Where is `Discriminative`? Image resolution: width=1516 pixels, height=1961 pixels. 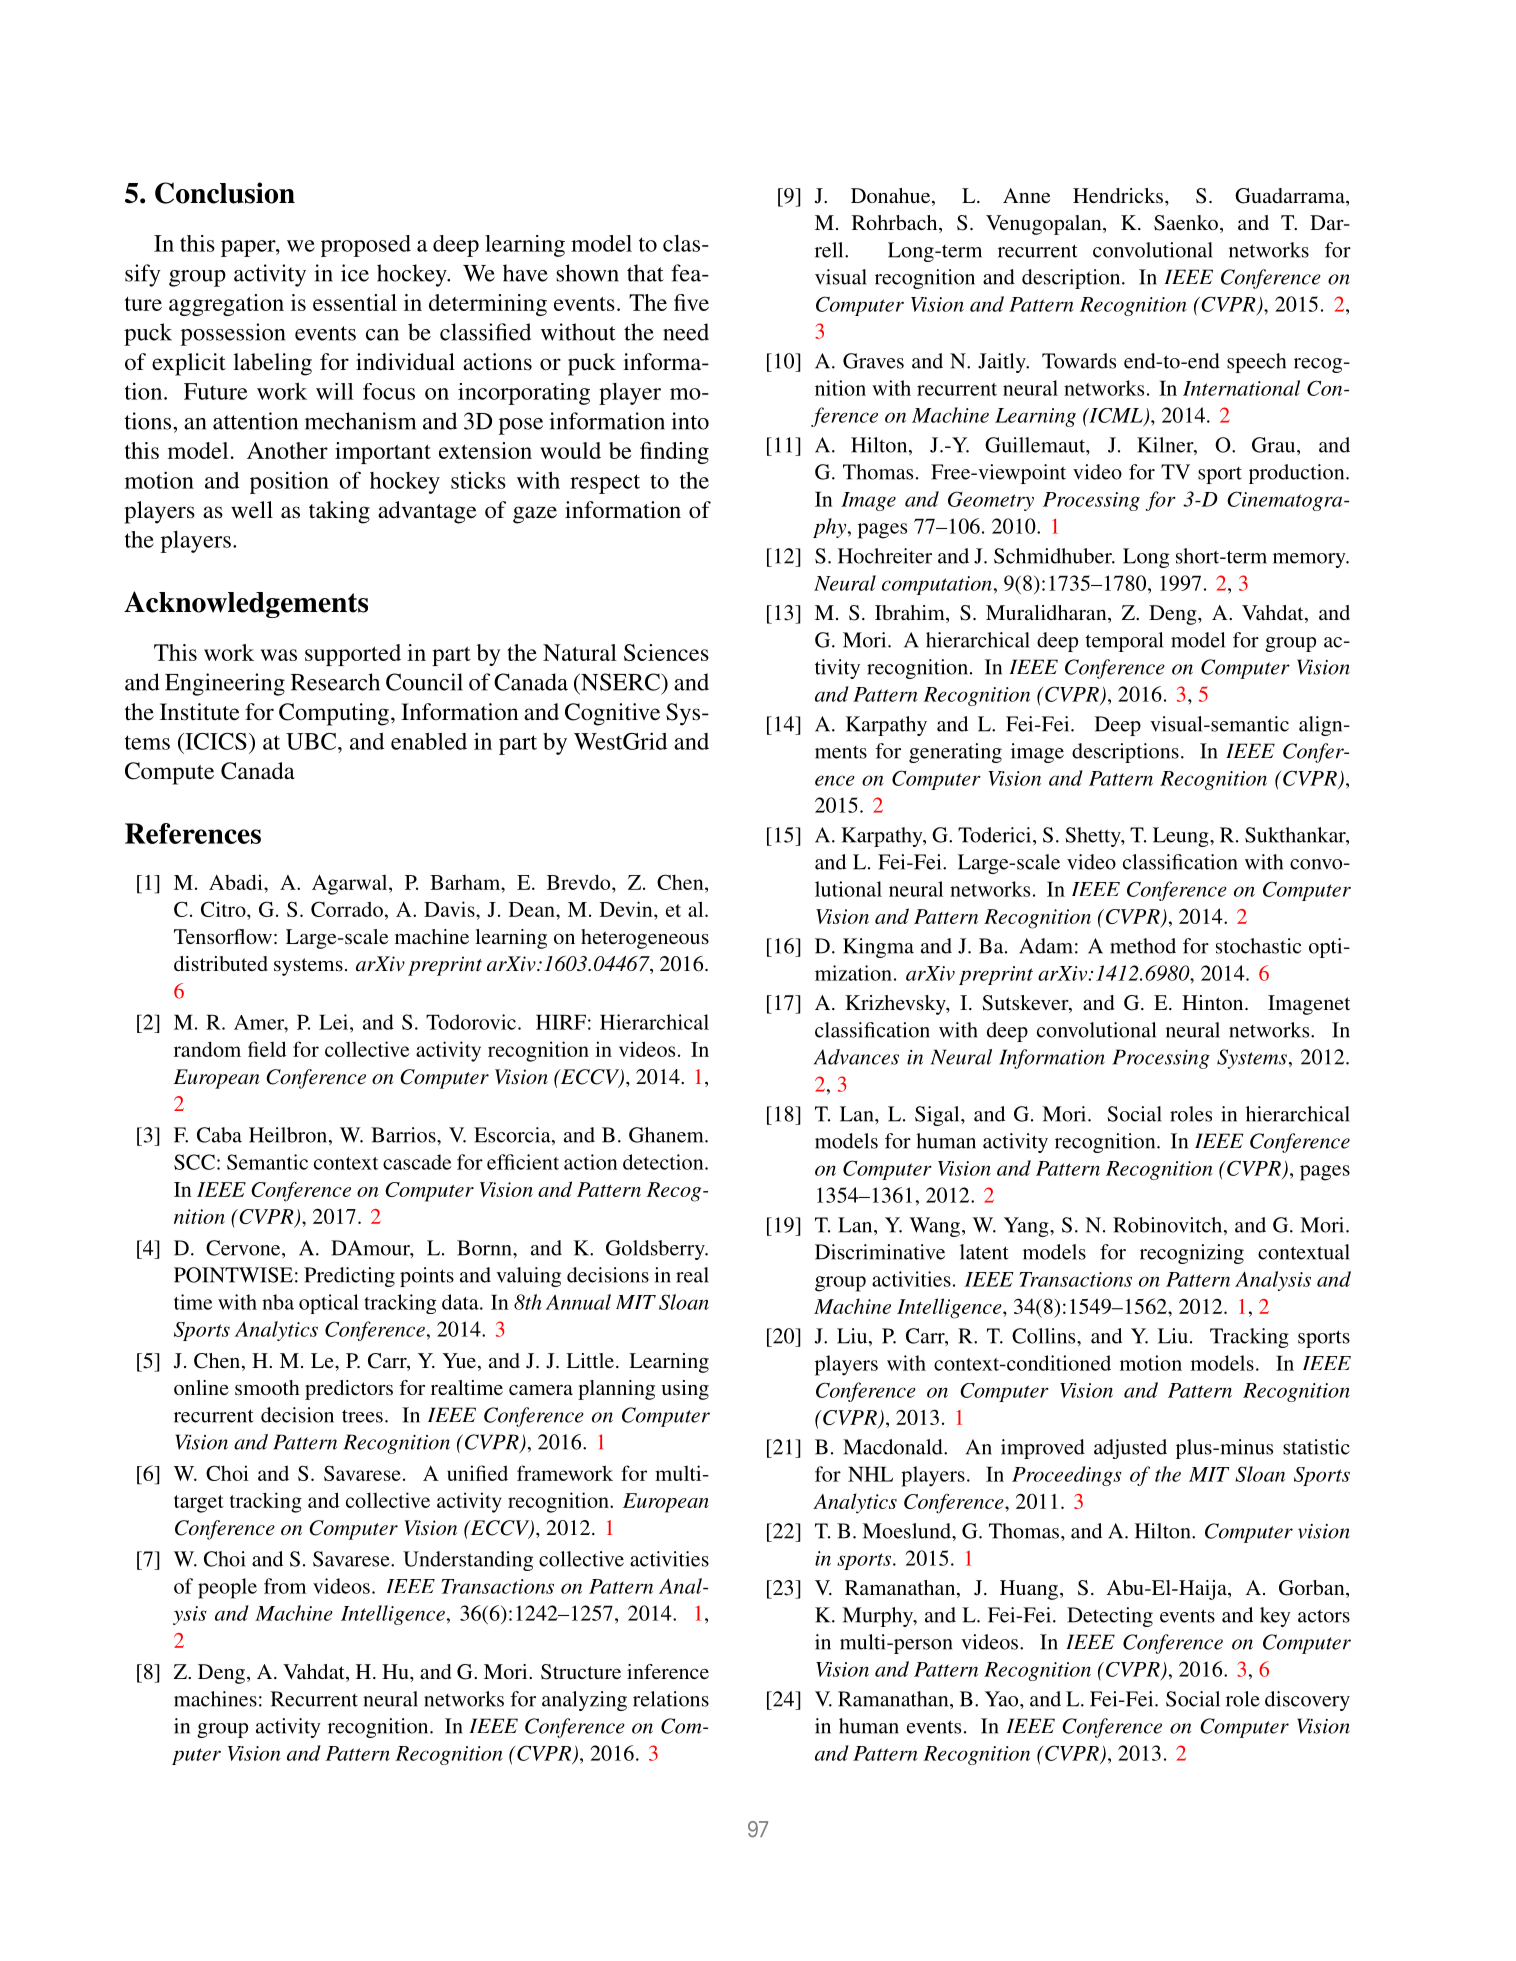
Discriminative is located at coordinates (880, 1252).
